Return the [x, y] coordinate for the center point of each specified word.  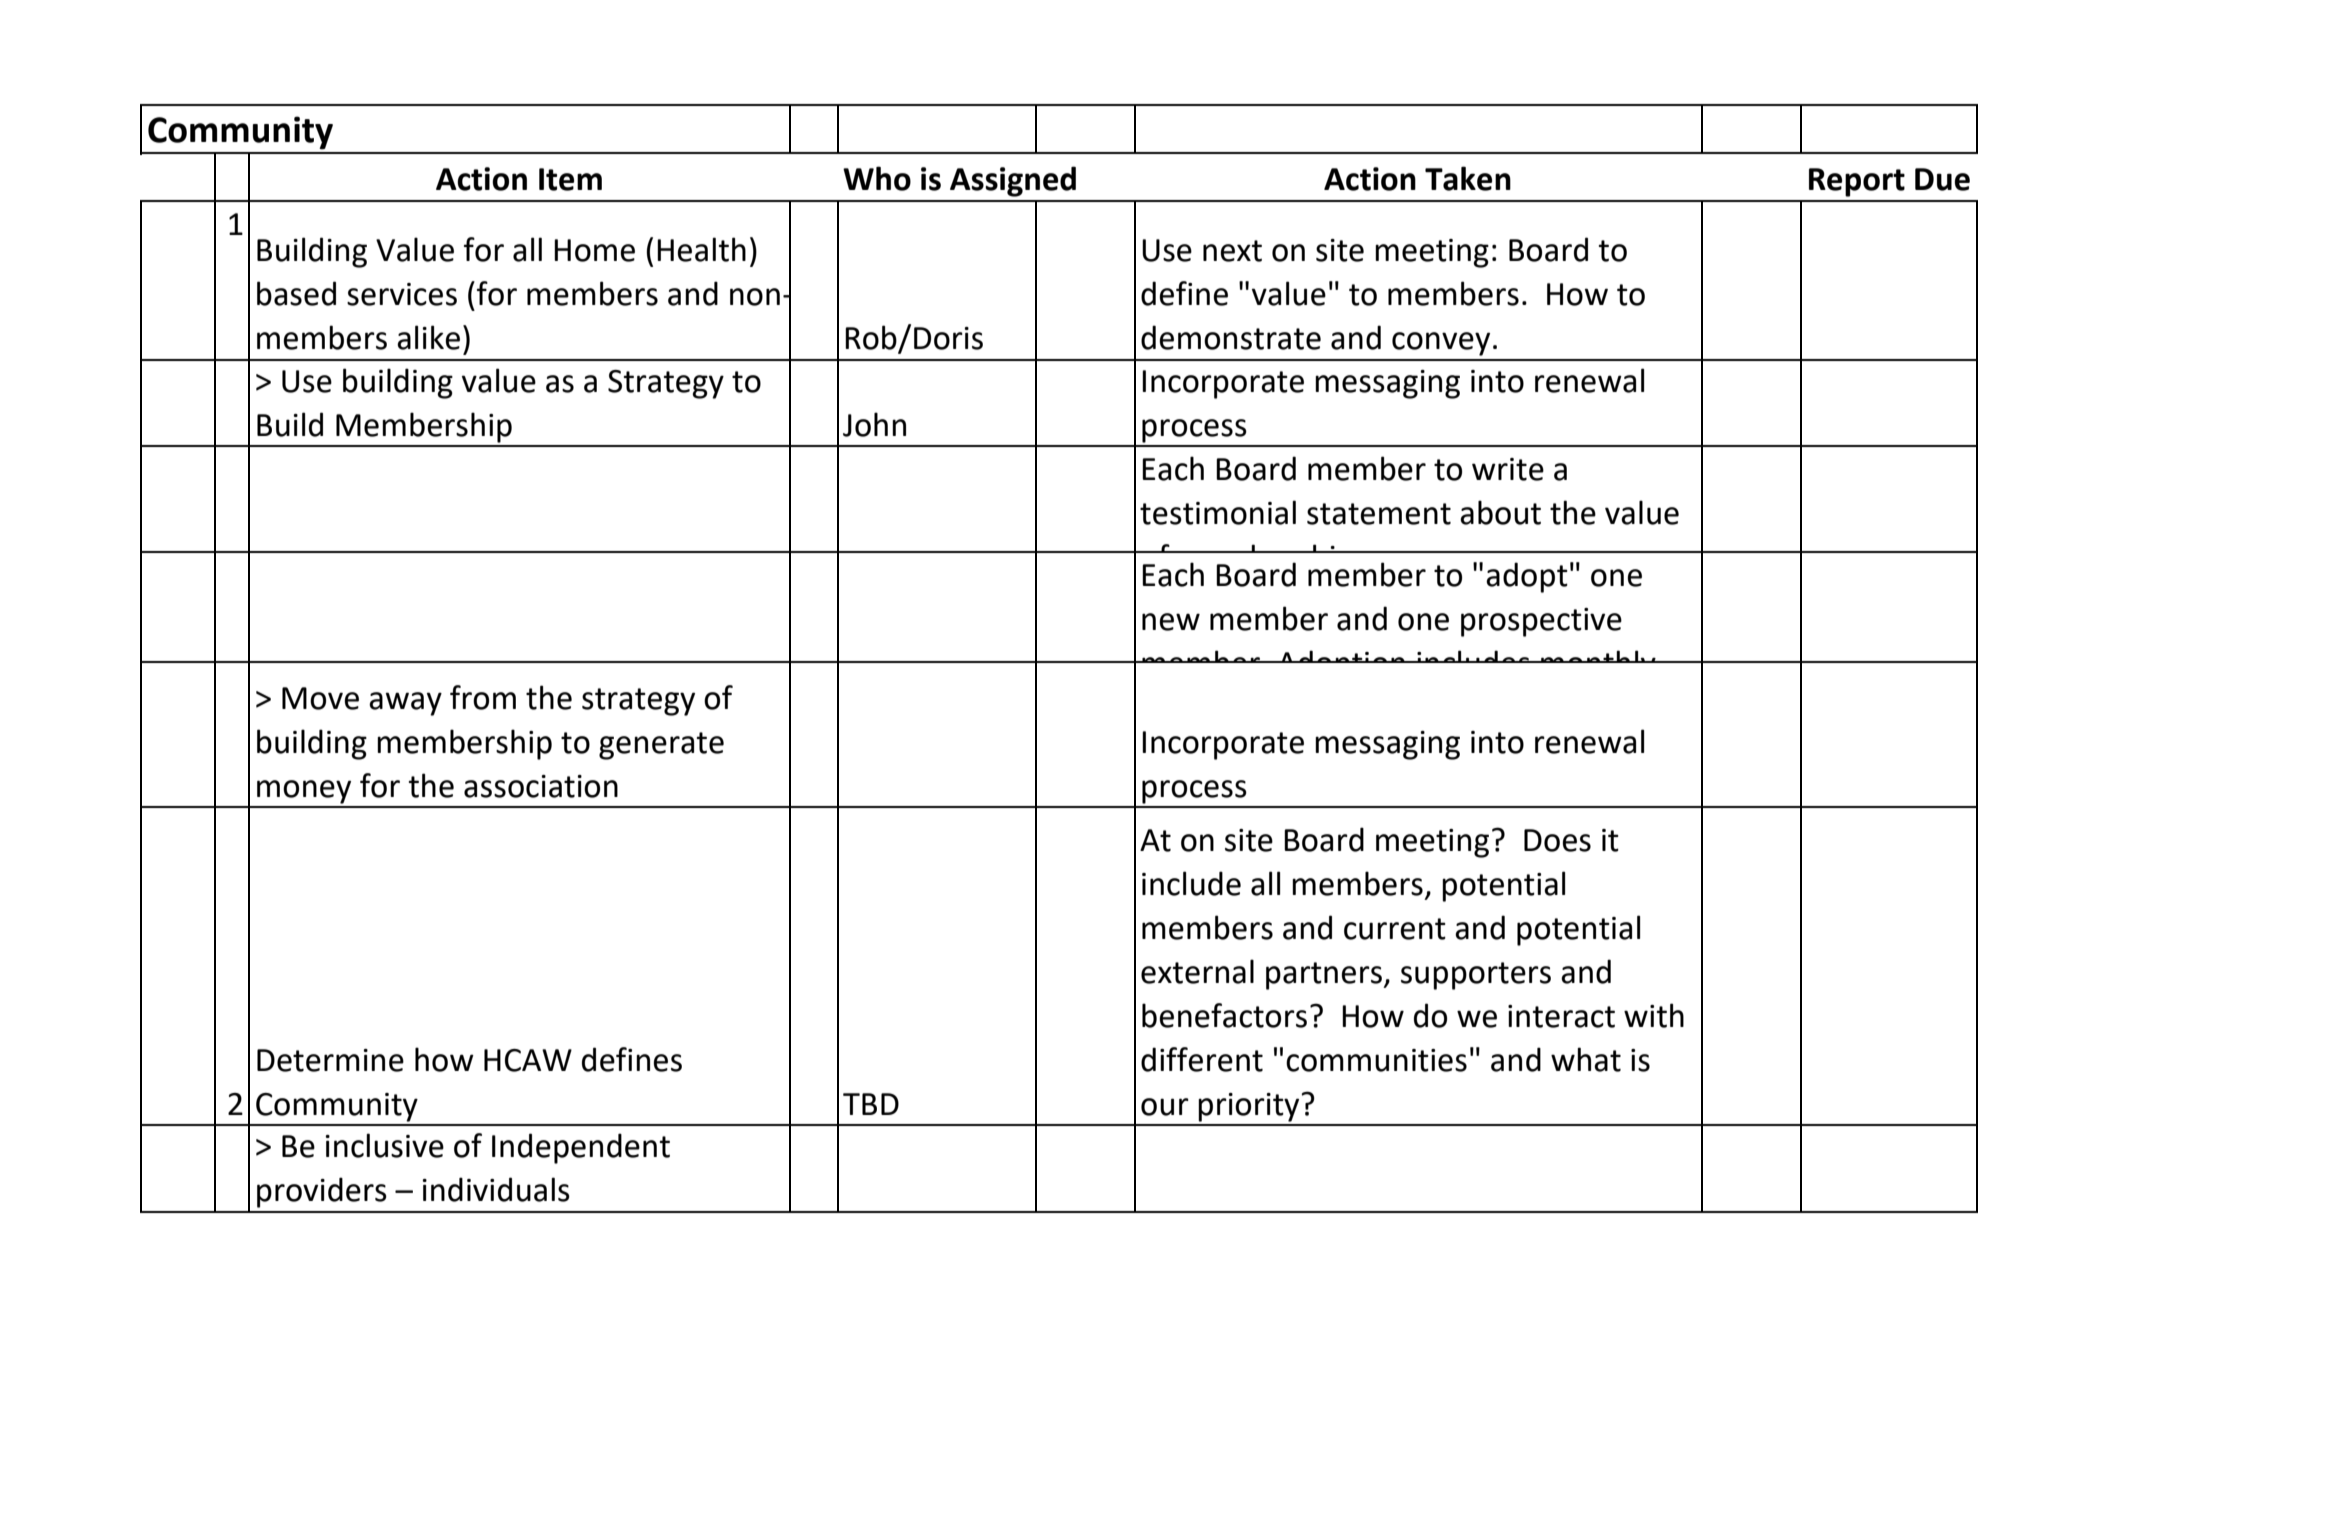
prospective [1541, 622]
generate [661, 746]
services [402, 294]
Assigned [1013, 181]
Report [1857, 182]
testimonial [1218, 512]
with [1654, 1015]
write [1508, 469]
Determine [330, 1060]
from [483, 697]
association [541, 786]
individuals [496, 1189]
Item [570, 179]
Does [1557, 840]
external [1197, 971]
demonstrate [1231, 337]
